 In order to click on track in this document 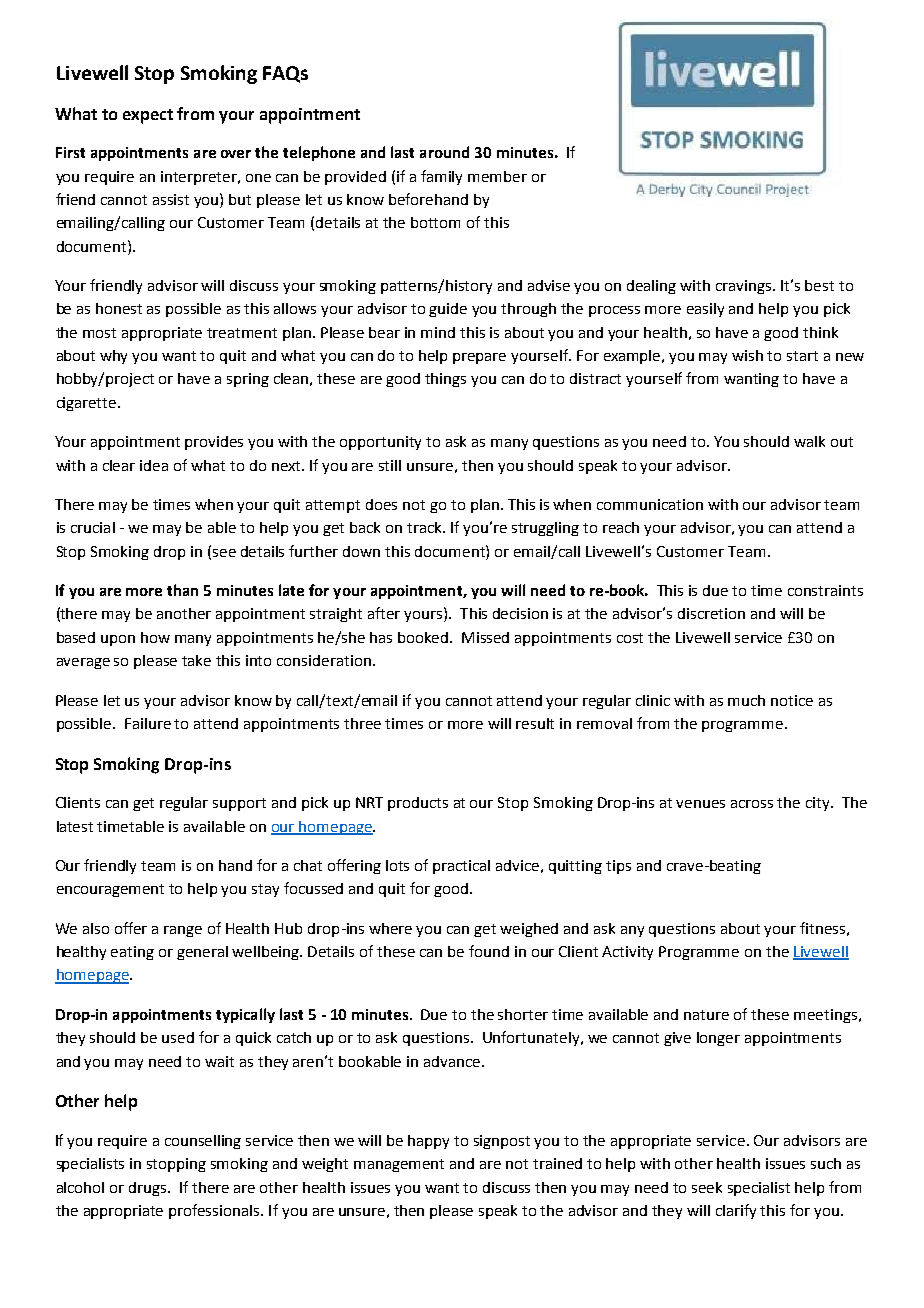, I will do `click(425, 527)`.
